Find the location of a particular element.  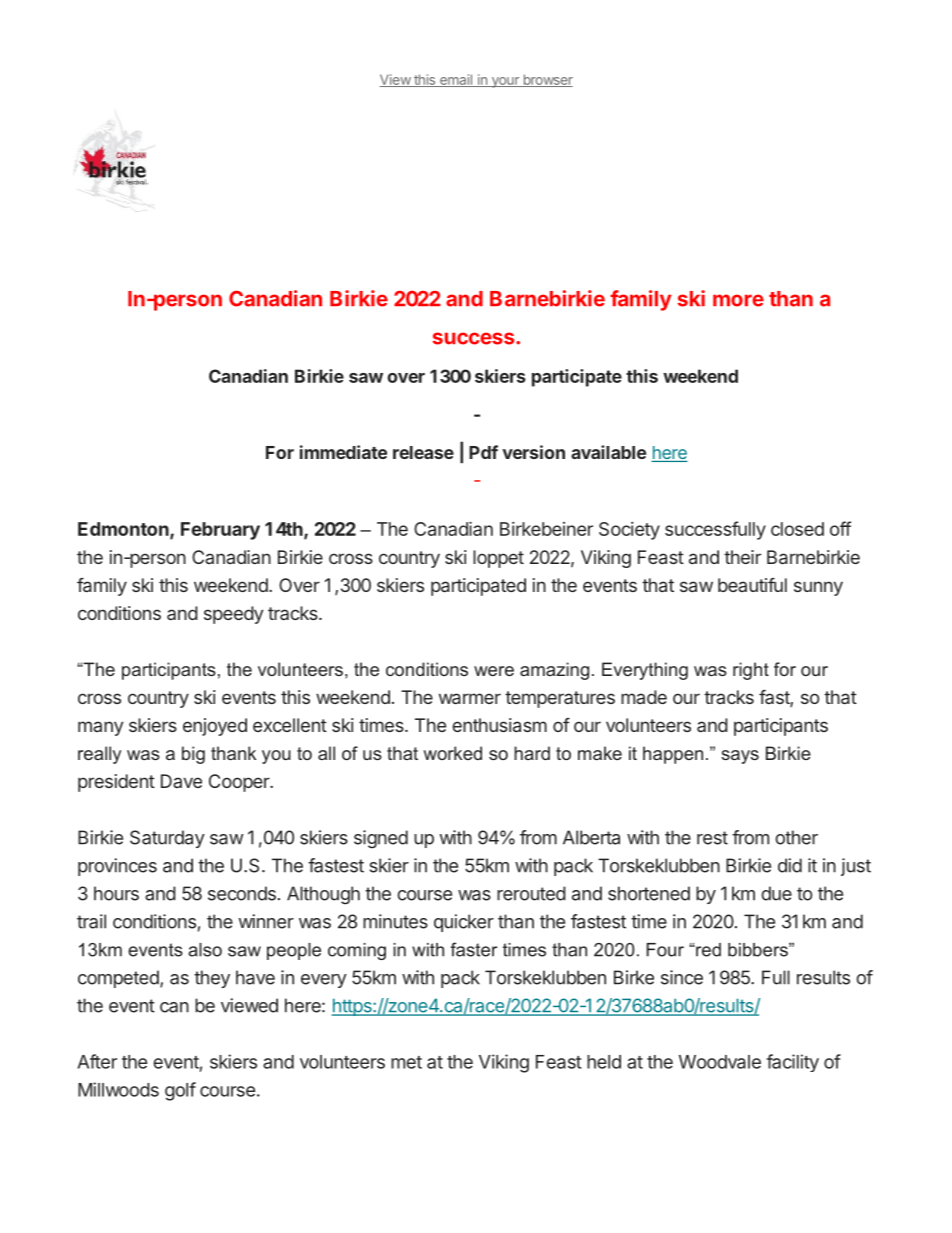

your is located at coordinates (505, 82).
